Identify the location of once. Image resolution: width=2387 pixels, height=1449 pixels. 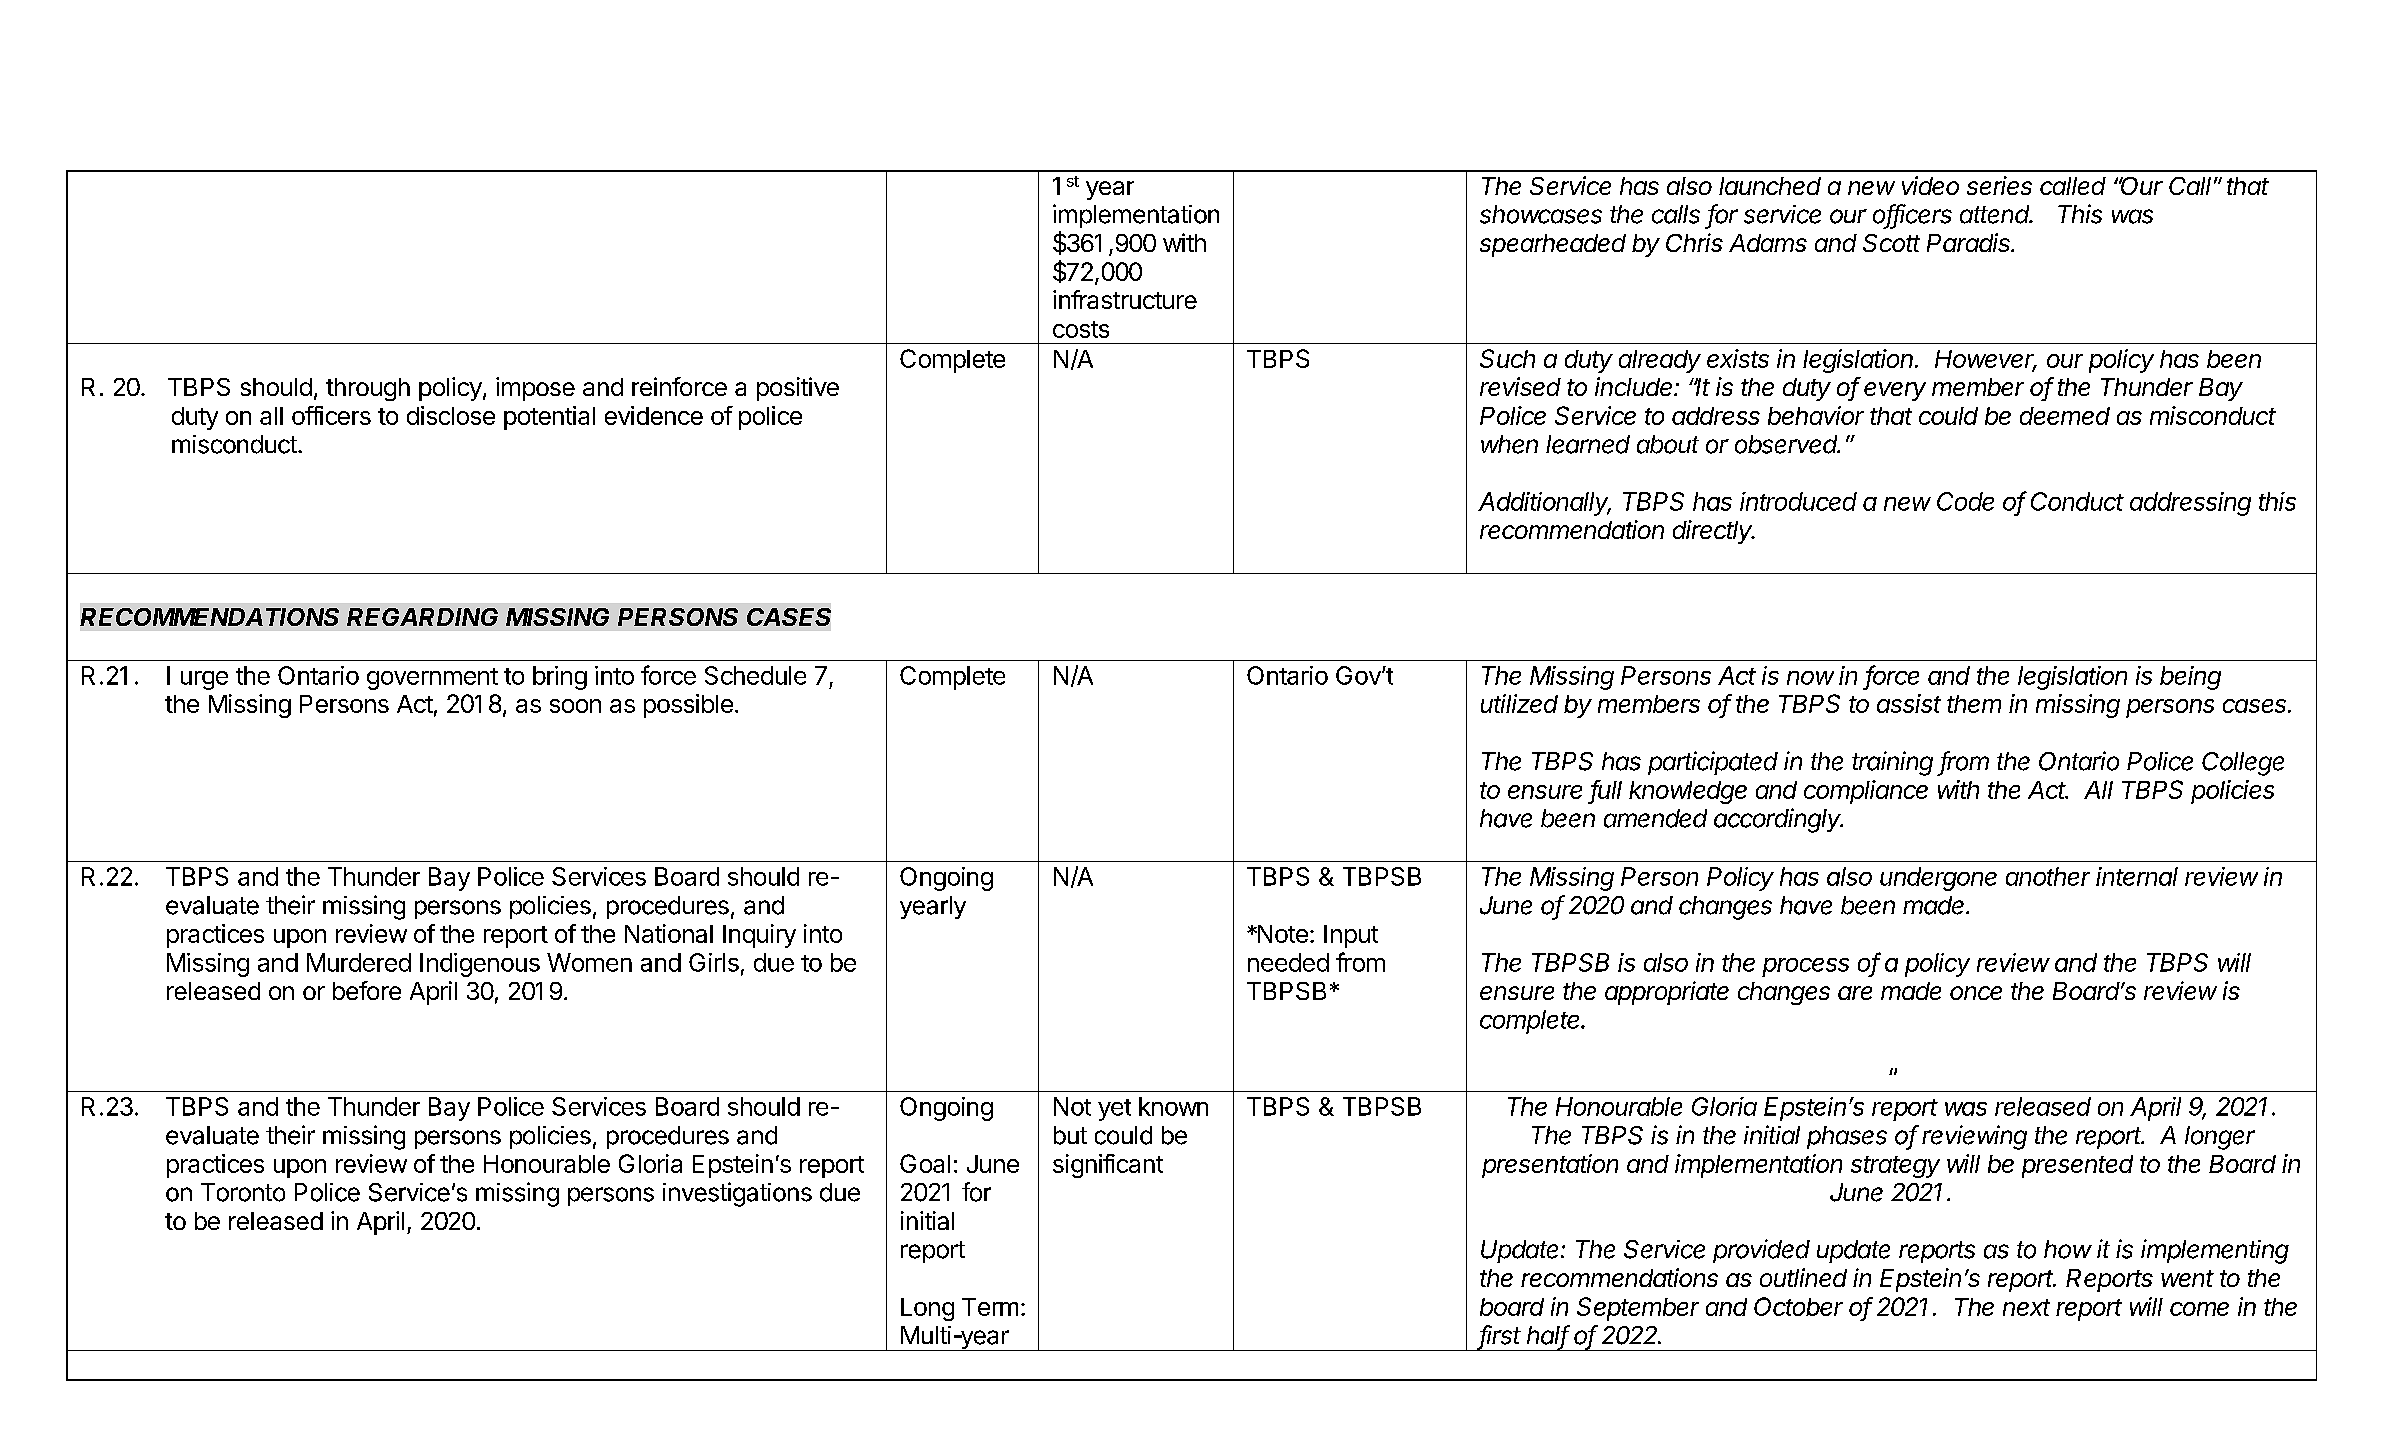
(1976, 993).
